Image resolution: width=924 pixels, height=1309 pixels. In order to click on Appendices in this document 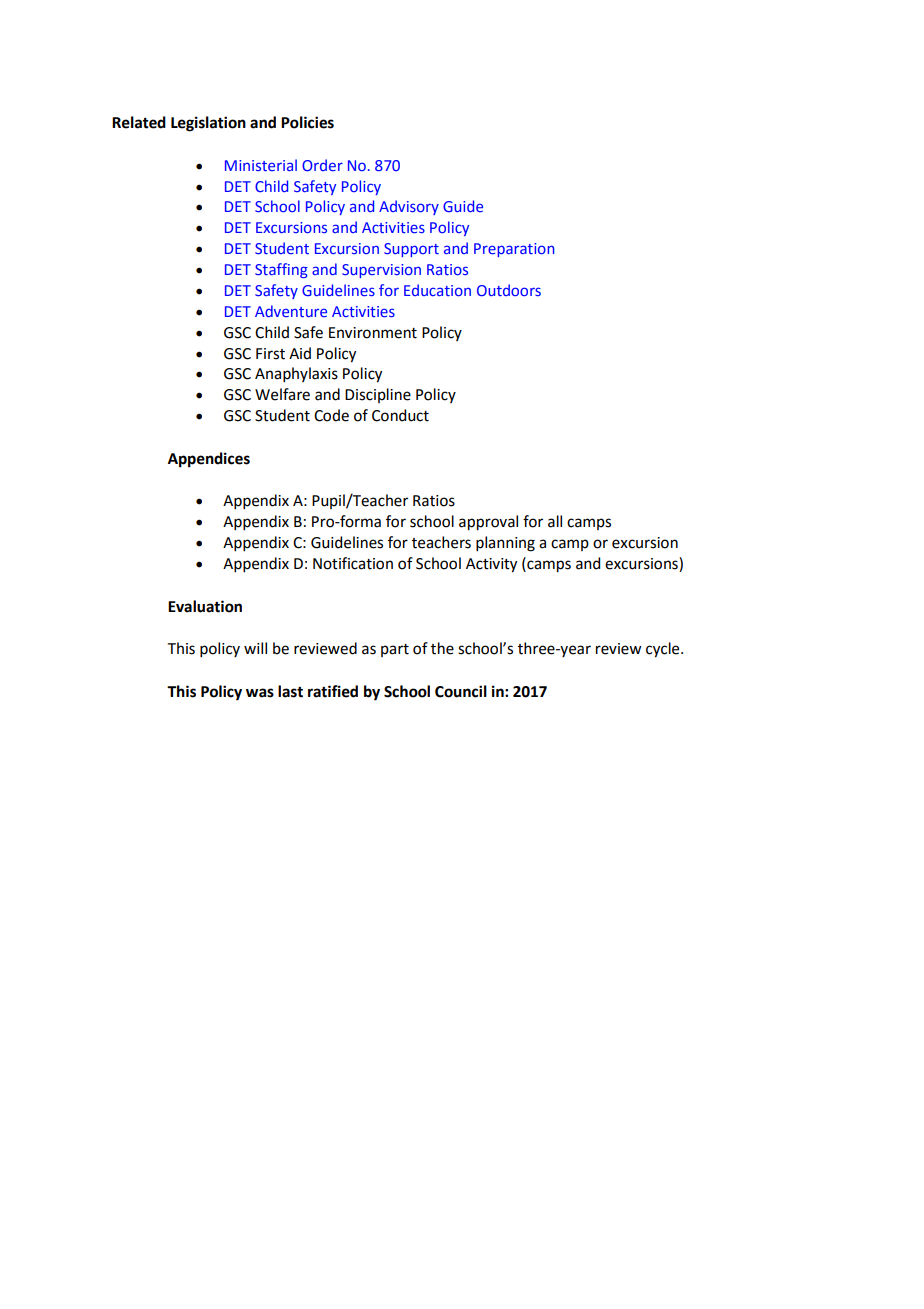, I will do `click(209, 460)`.
